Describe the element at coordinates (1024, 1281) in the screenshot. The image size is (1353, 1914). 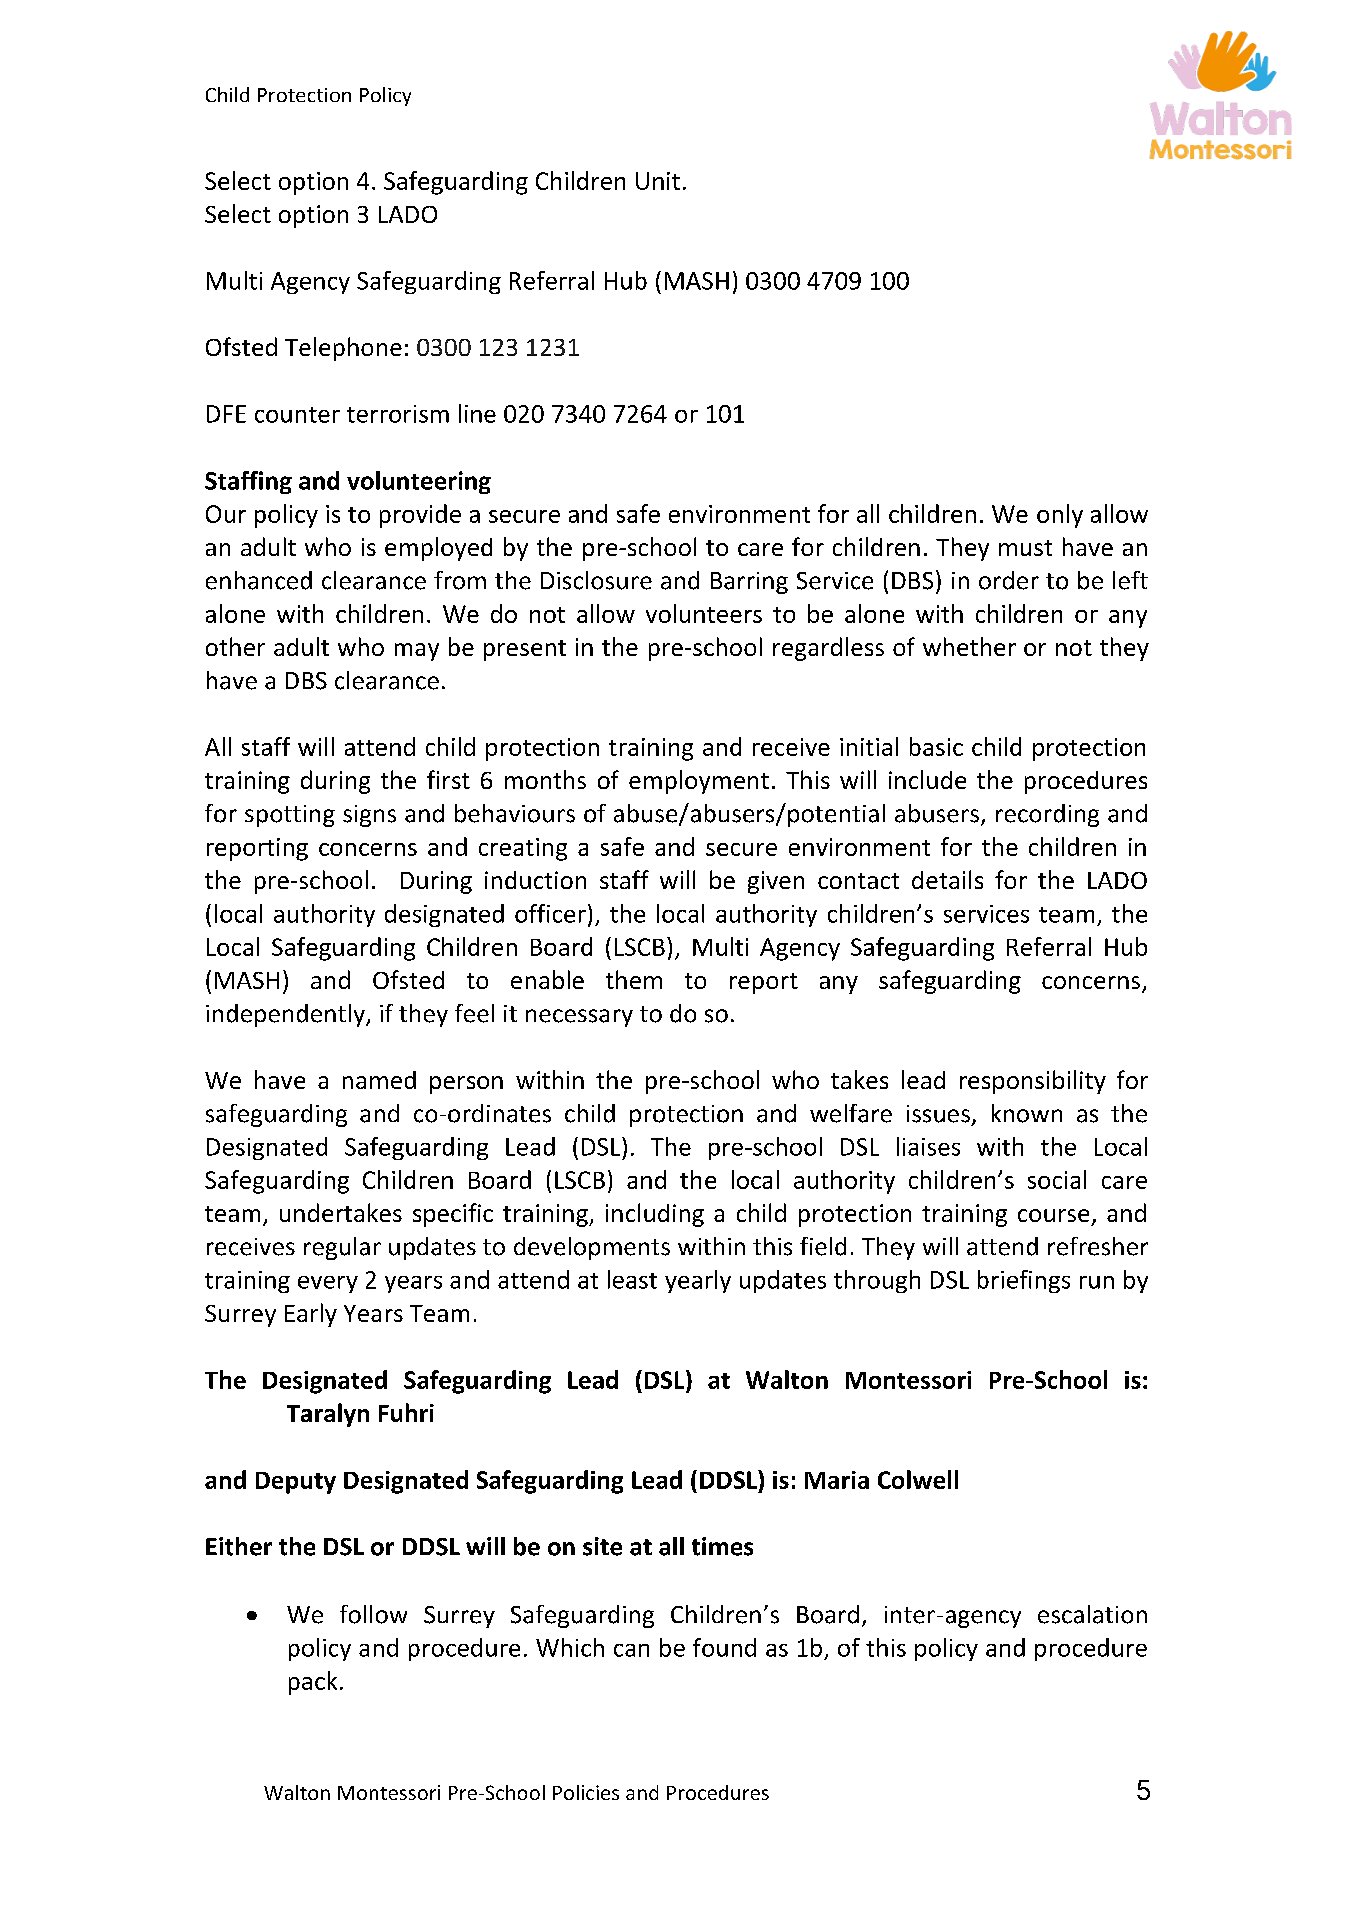
I see `briefings` at that location.
